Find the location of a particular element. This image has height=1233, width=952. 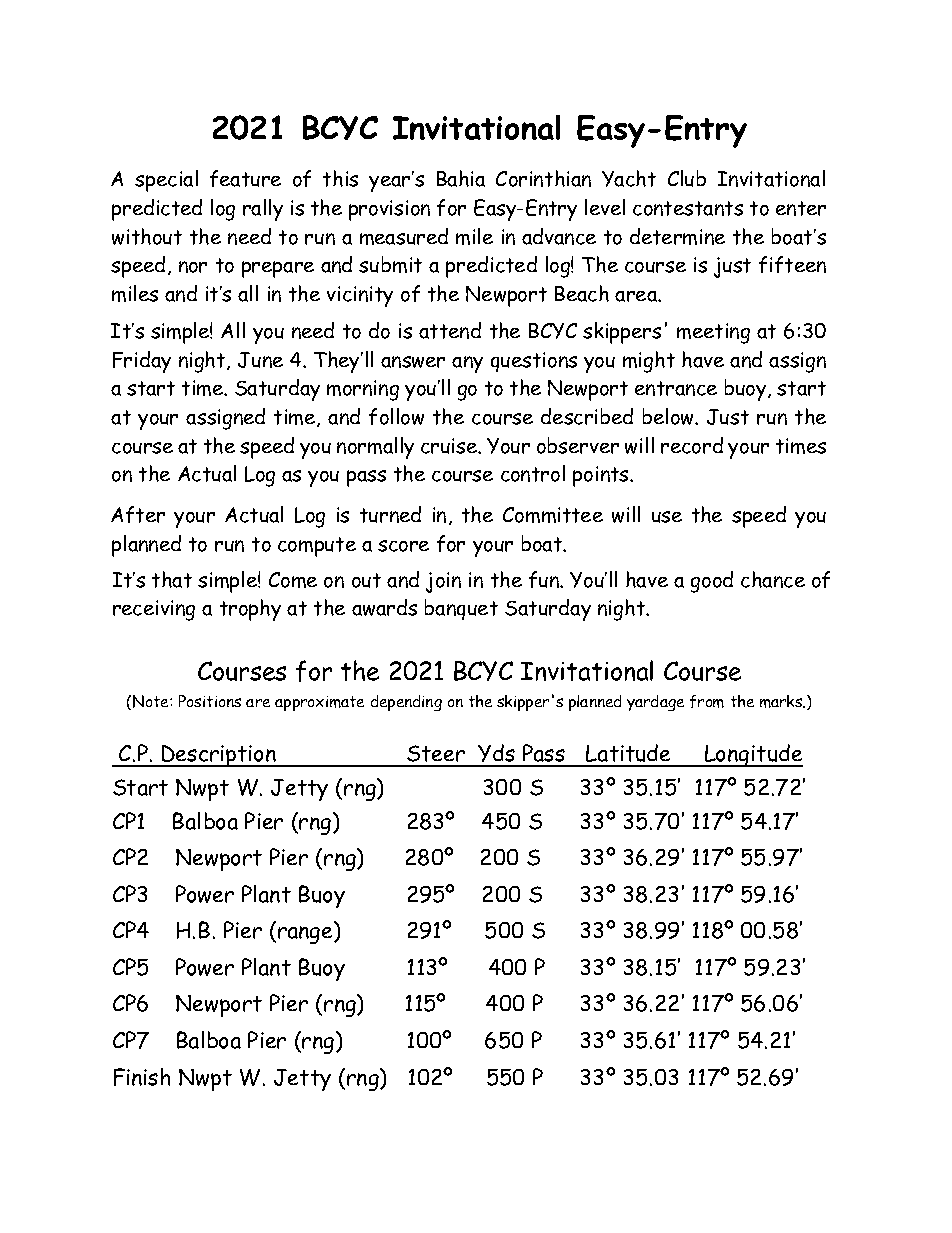

depending is located at coordinates (406, 703).
